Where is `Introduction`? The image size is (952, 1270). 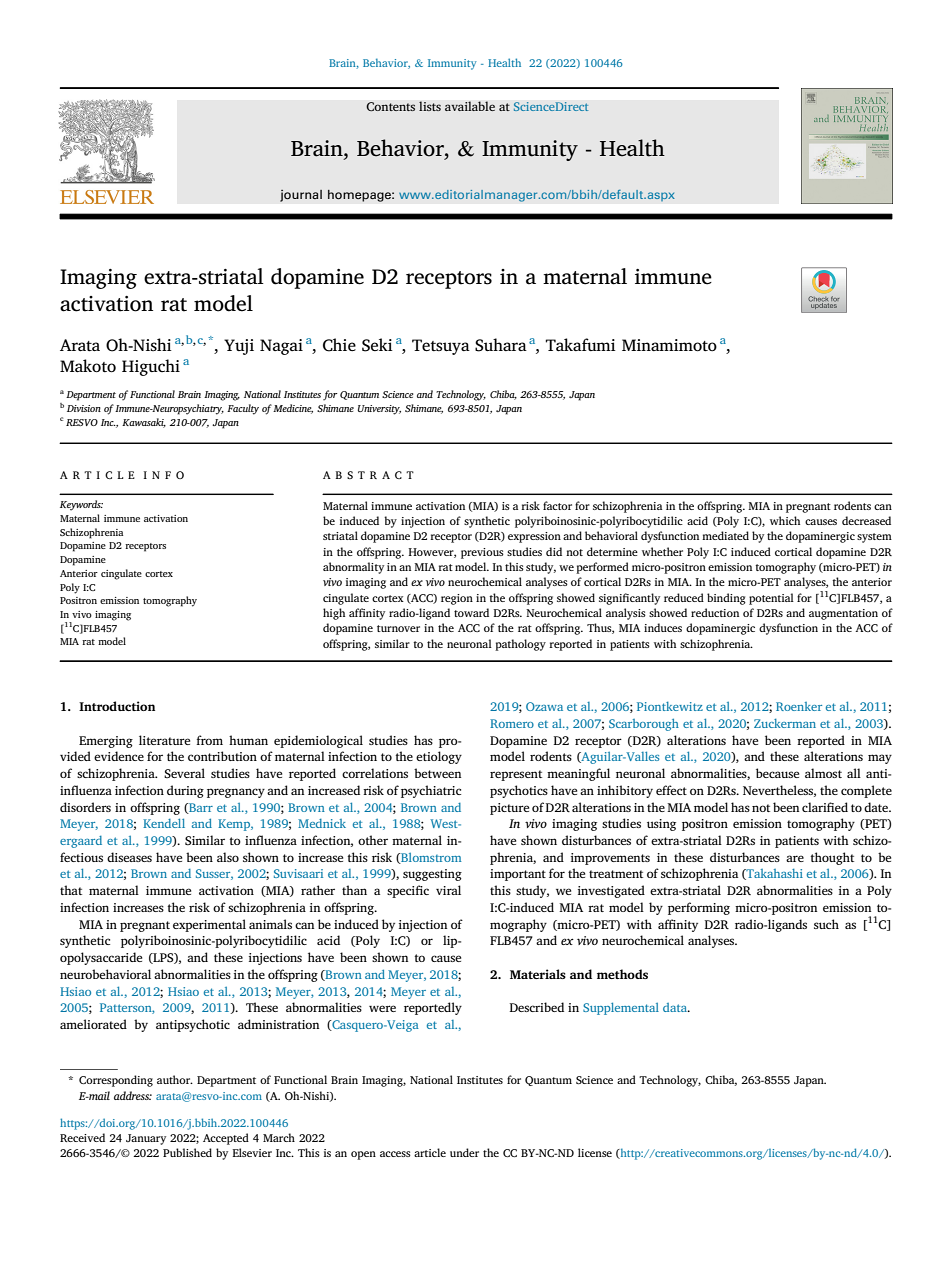
Introduction is located at coordinates (117, 706).
